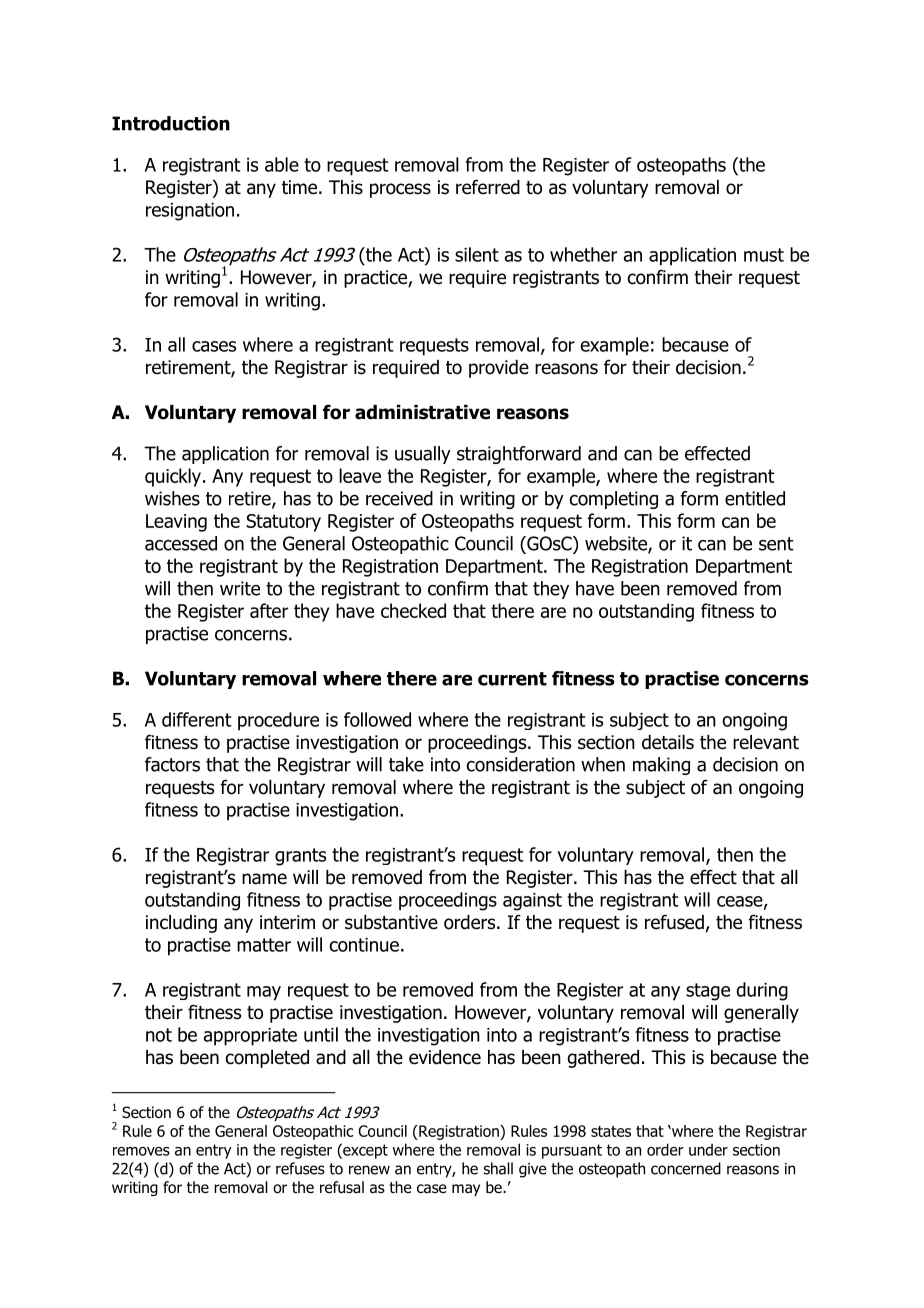 This screenshot has height=1308, width=924. Describe the element at coordinates (498, 1168) in the screenshot. I see `shall` at that location.
